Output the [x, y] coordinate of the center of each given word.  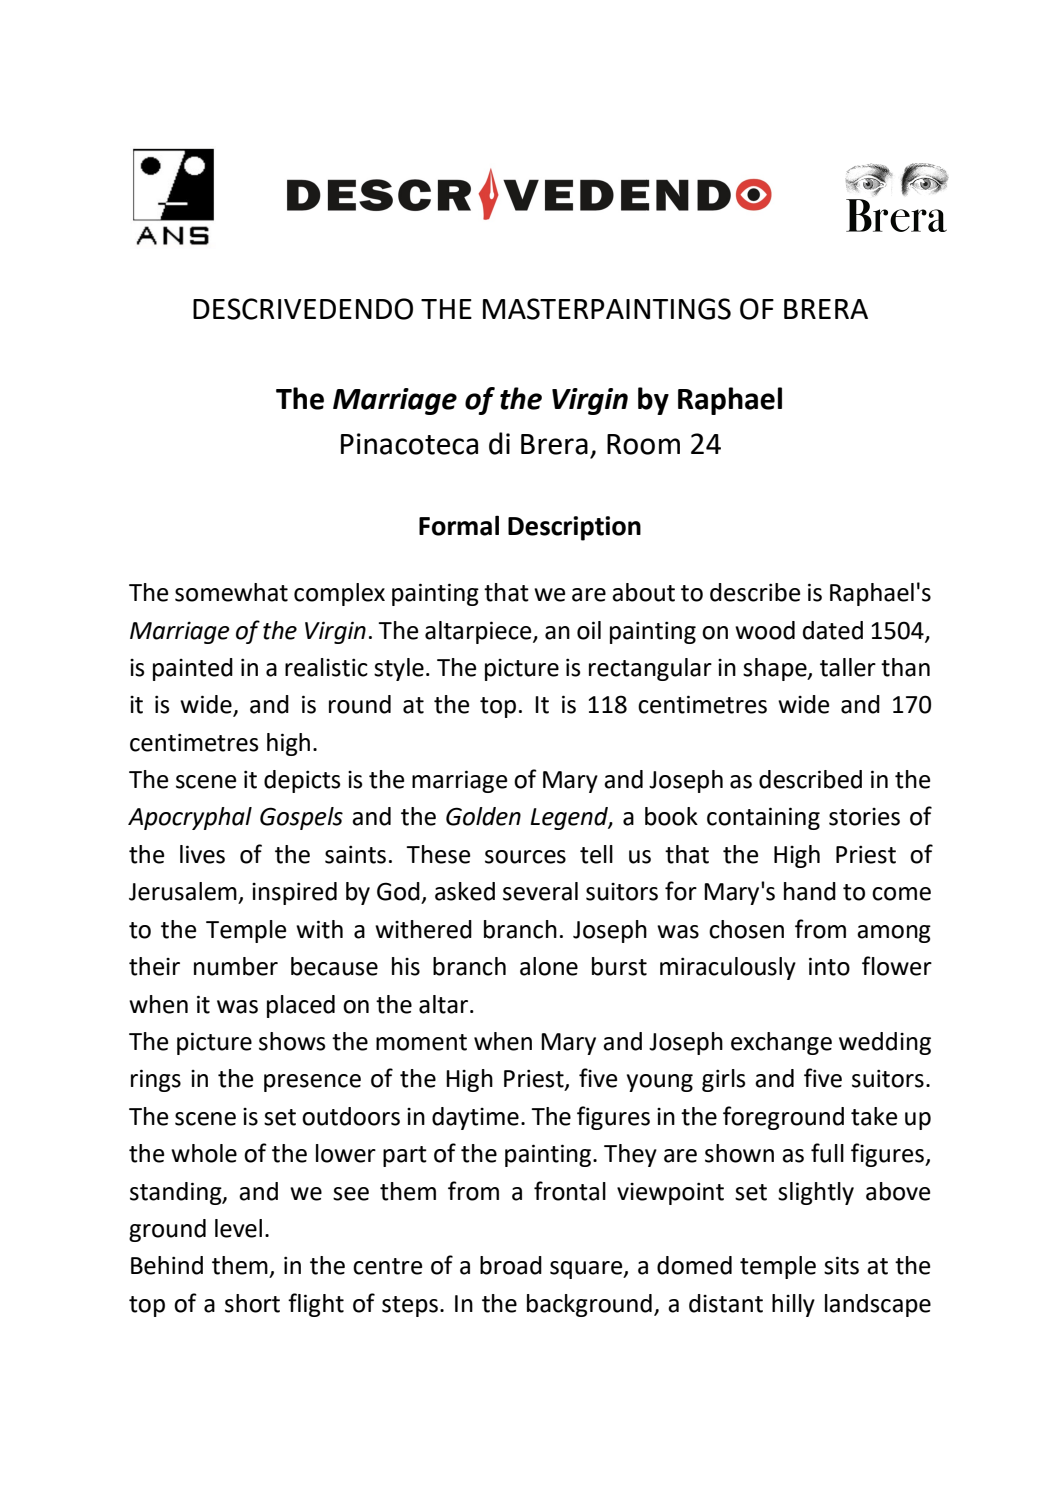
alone [549, 966]
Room [643, 444]
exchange [781, 1043]
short [252, 1303]
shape [776, 669]
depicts [302, 781]
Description [574, 528]
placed [301, 1006]
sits [841, 1265]
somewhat [231, 592]
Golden [483, 816]
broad [511, 1265]
